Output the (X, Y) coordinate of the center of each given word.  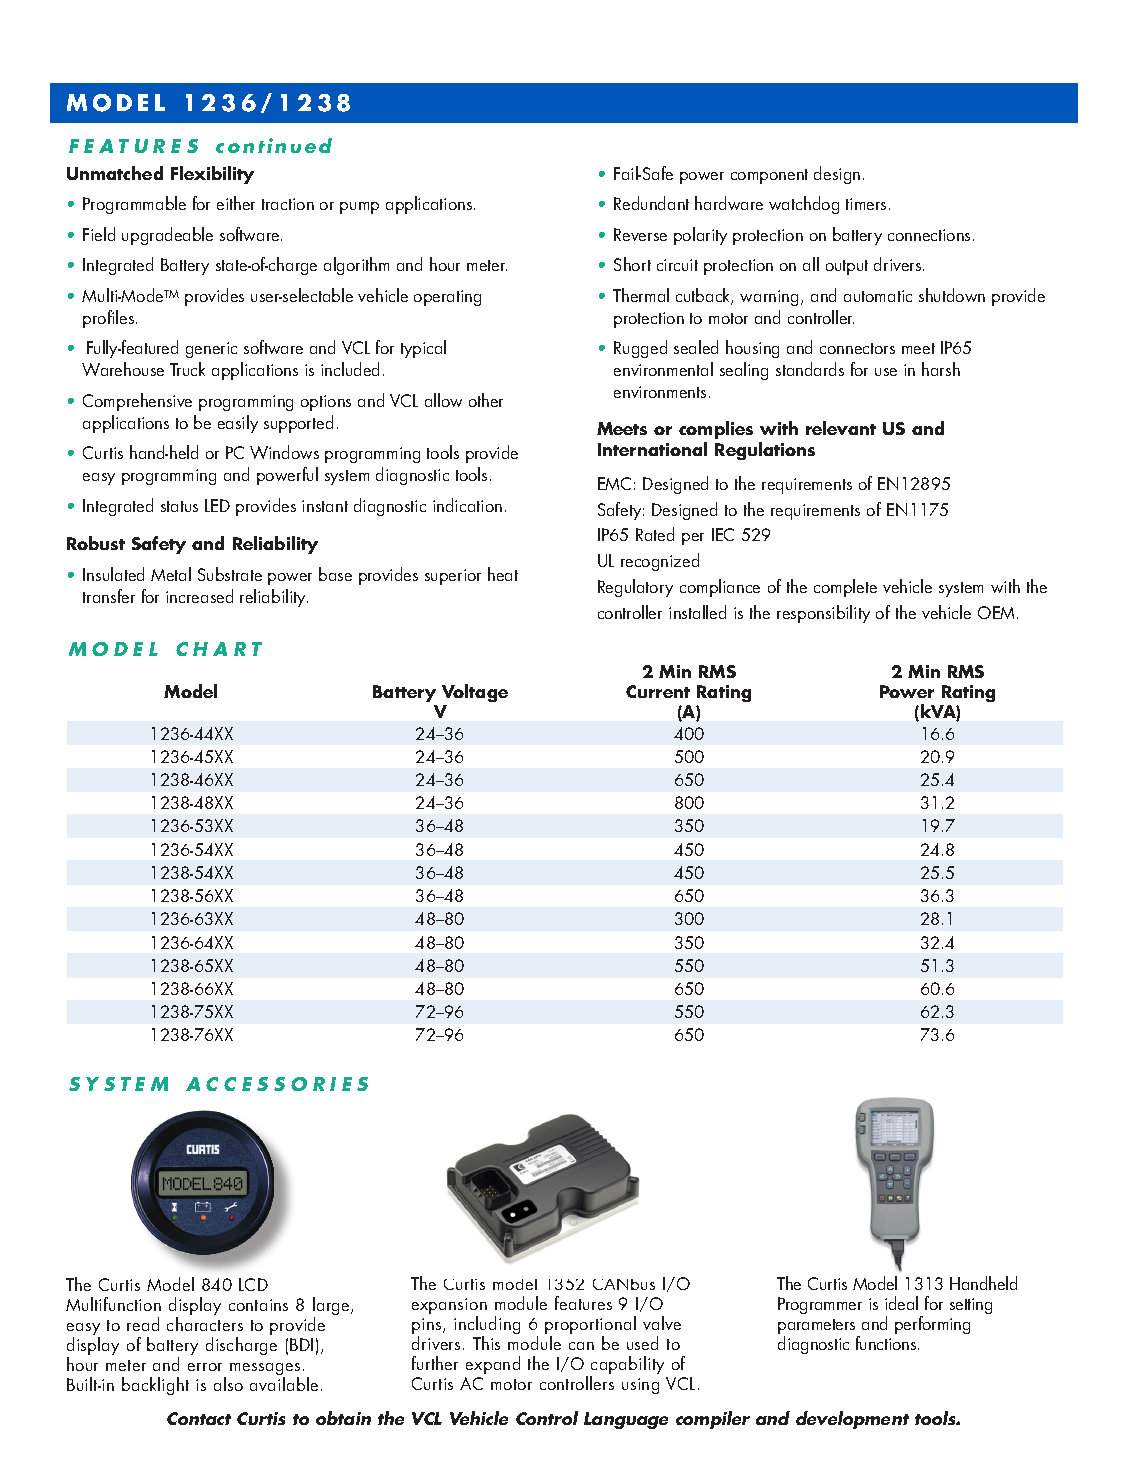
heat (503, 574)
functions (887, 1343)
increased (199, 596)
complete (845, 588)
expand (492, 1367)
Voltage (475, 693)
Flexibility (212, 175)
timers (866, 204)
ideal (901, 1303)
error (205, 1367)
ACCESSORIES (277, 1084)
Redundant (651, 203)
